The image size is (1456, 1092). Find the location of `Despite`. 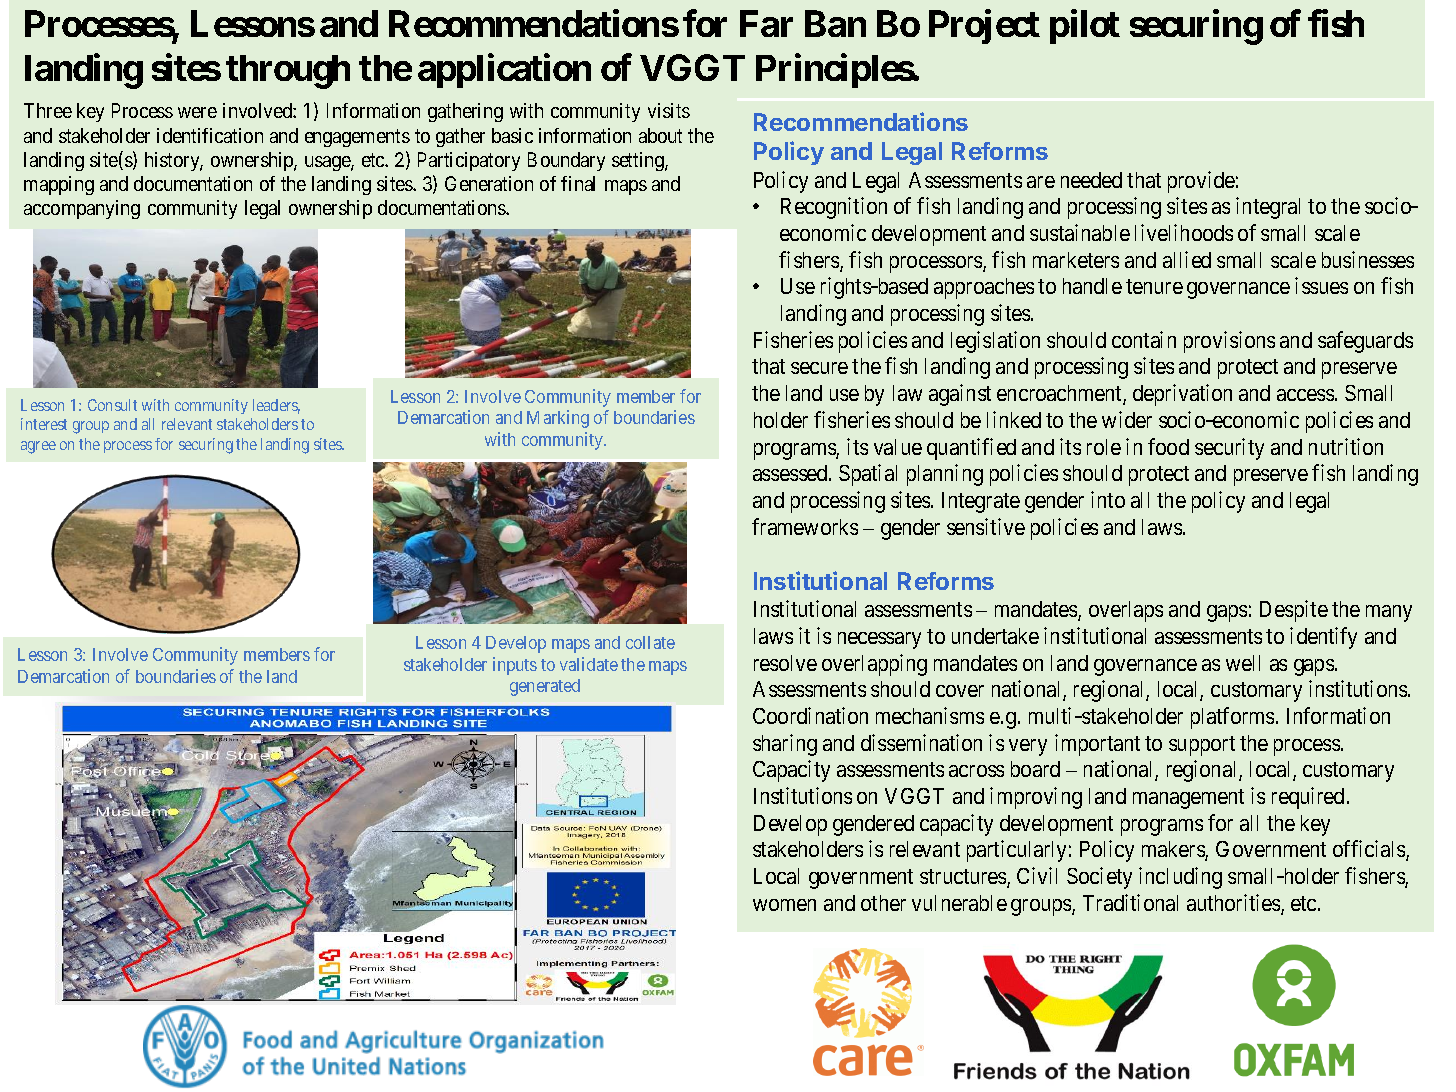

Despite is located at coordinates (1294, 611).
